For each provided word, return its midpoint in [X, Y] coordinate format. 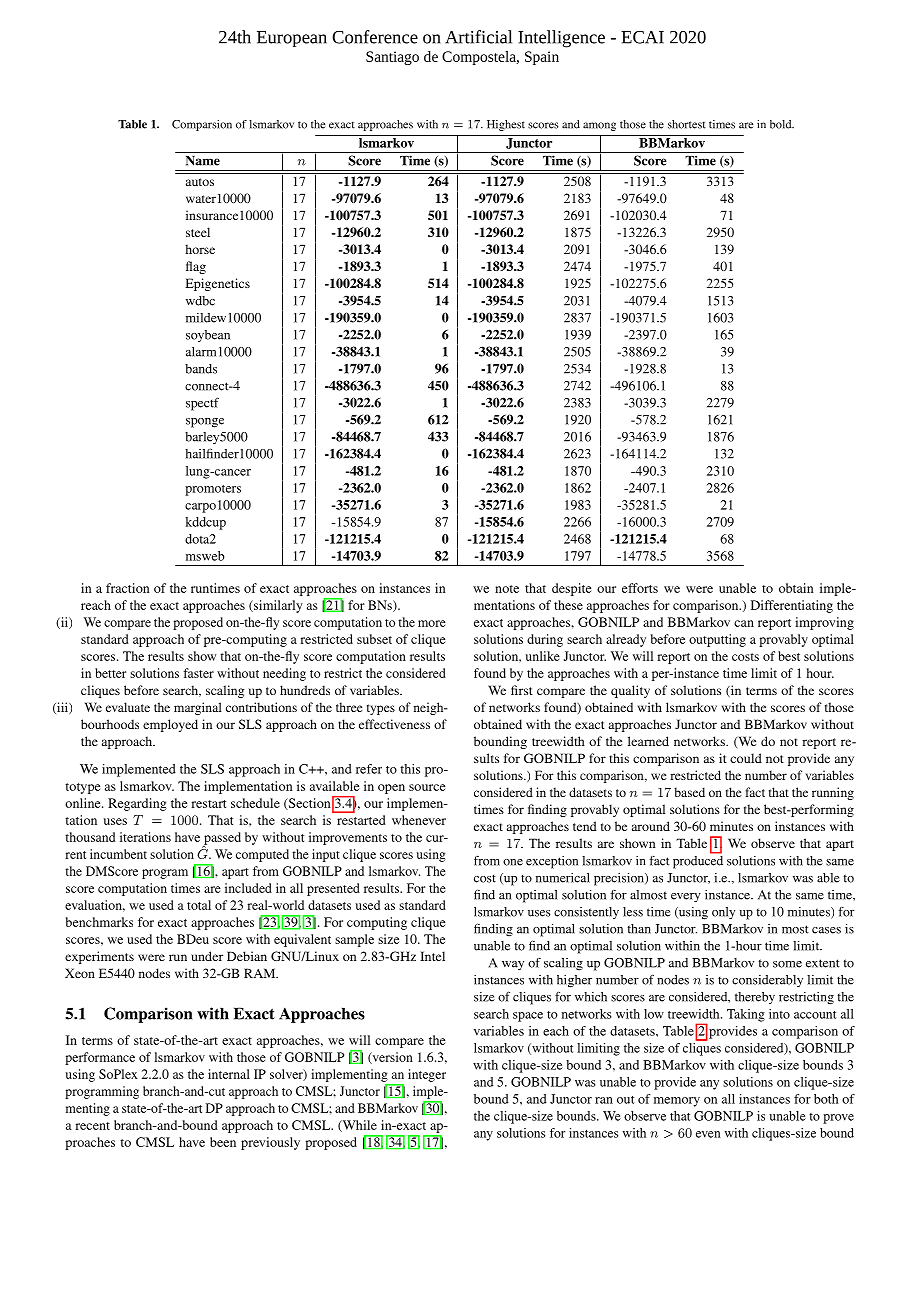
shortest [687, 124]
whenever [419, 820]
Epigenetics [218, 284]
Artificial [478, 37]
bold [782, 124]
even [708, 1134]
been [223, 1142]
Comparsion [202, 125]
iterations [145, 837]
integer [427, 1075]
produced [698, 861]
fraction [128, 588]
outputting [717, 640]
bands [201, 369]
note [507, 589]
